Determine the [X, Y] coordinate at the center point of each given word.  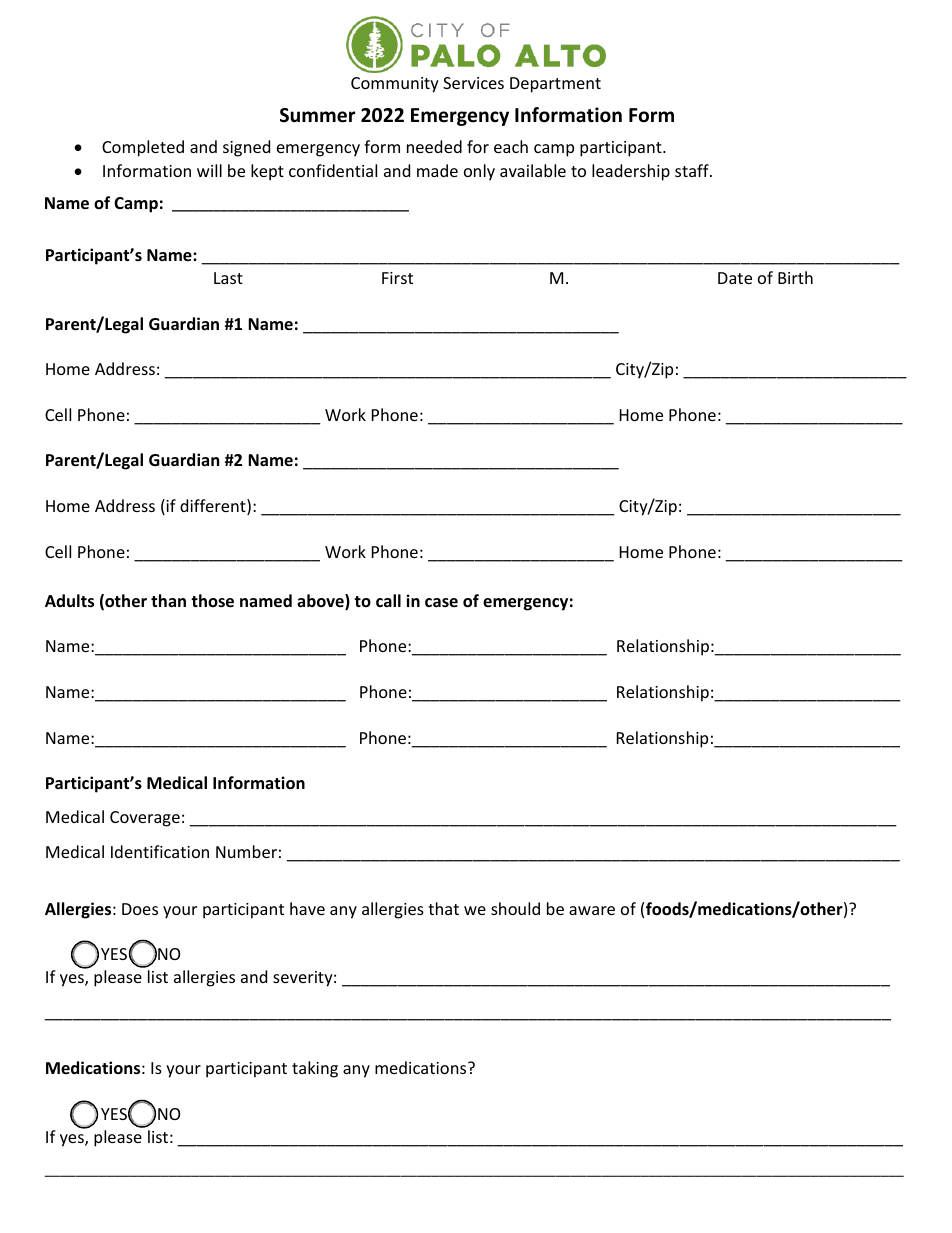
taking [315, 1069]
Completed [143, 148]
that [443, 908]
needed [434, 146]
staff [693, 170]
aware [592, 910]
